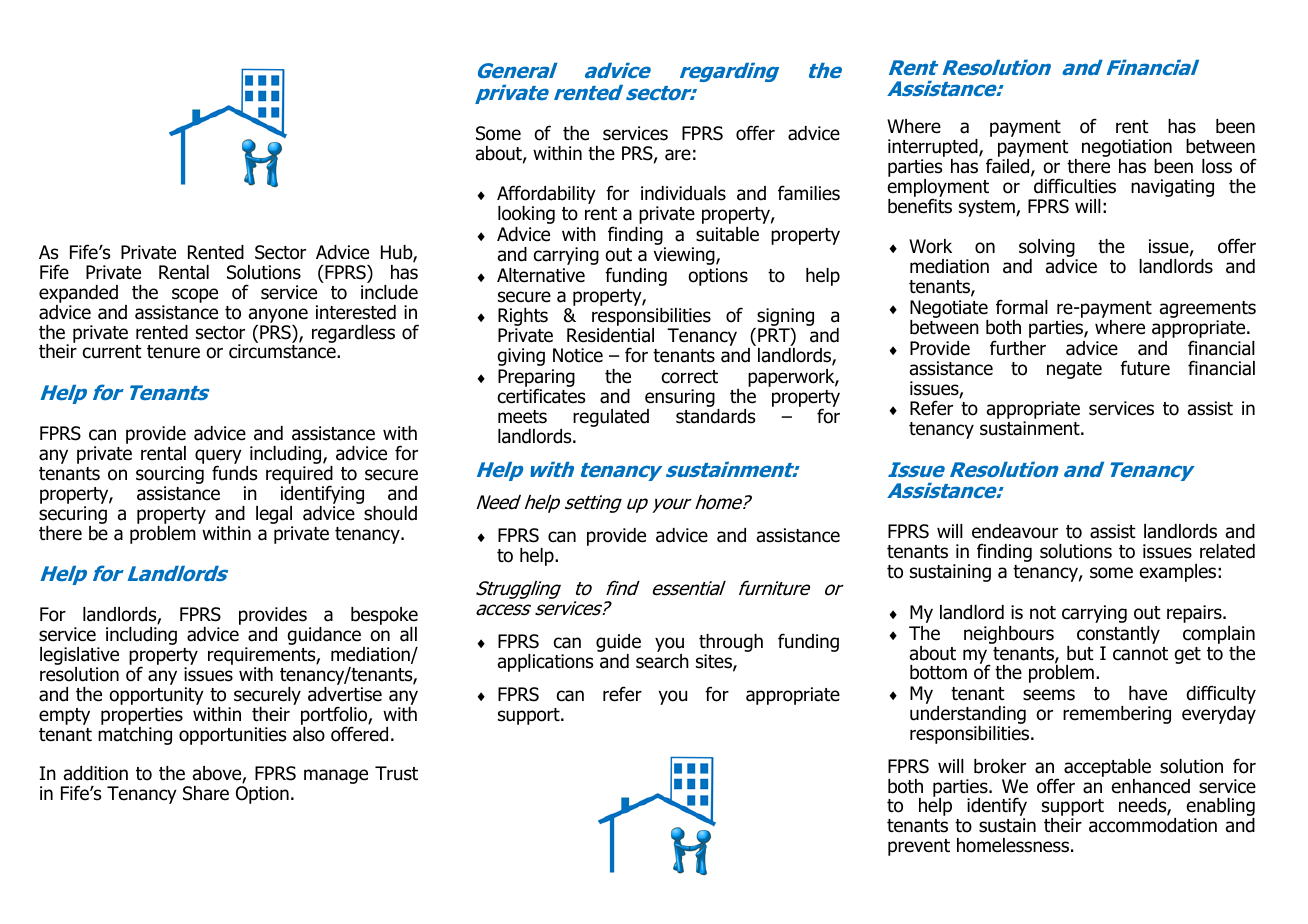 The width and height of the screenshot is (1308, 924). I want to click on Share, so click(206, 793).
